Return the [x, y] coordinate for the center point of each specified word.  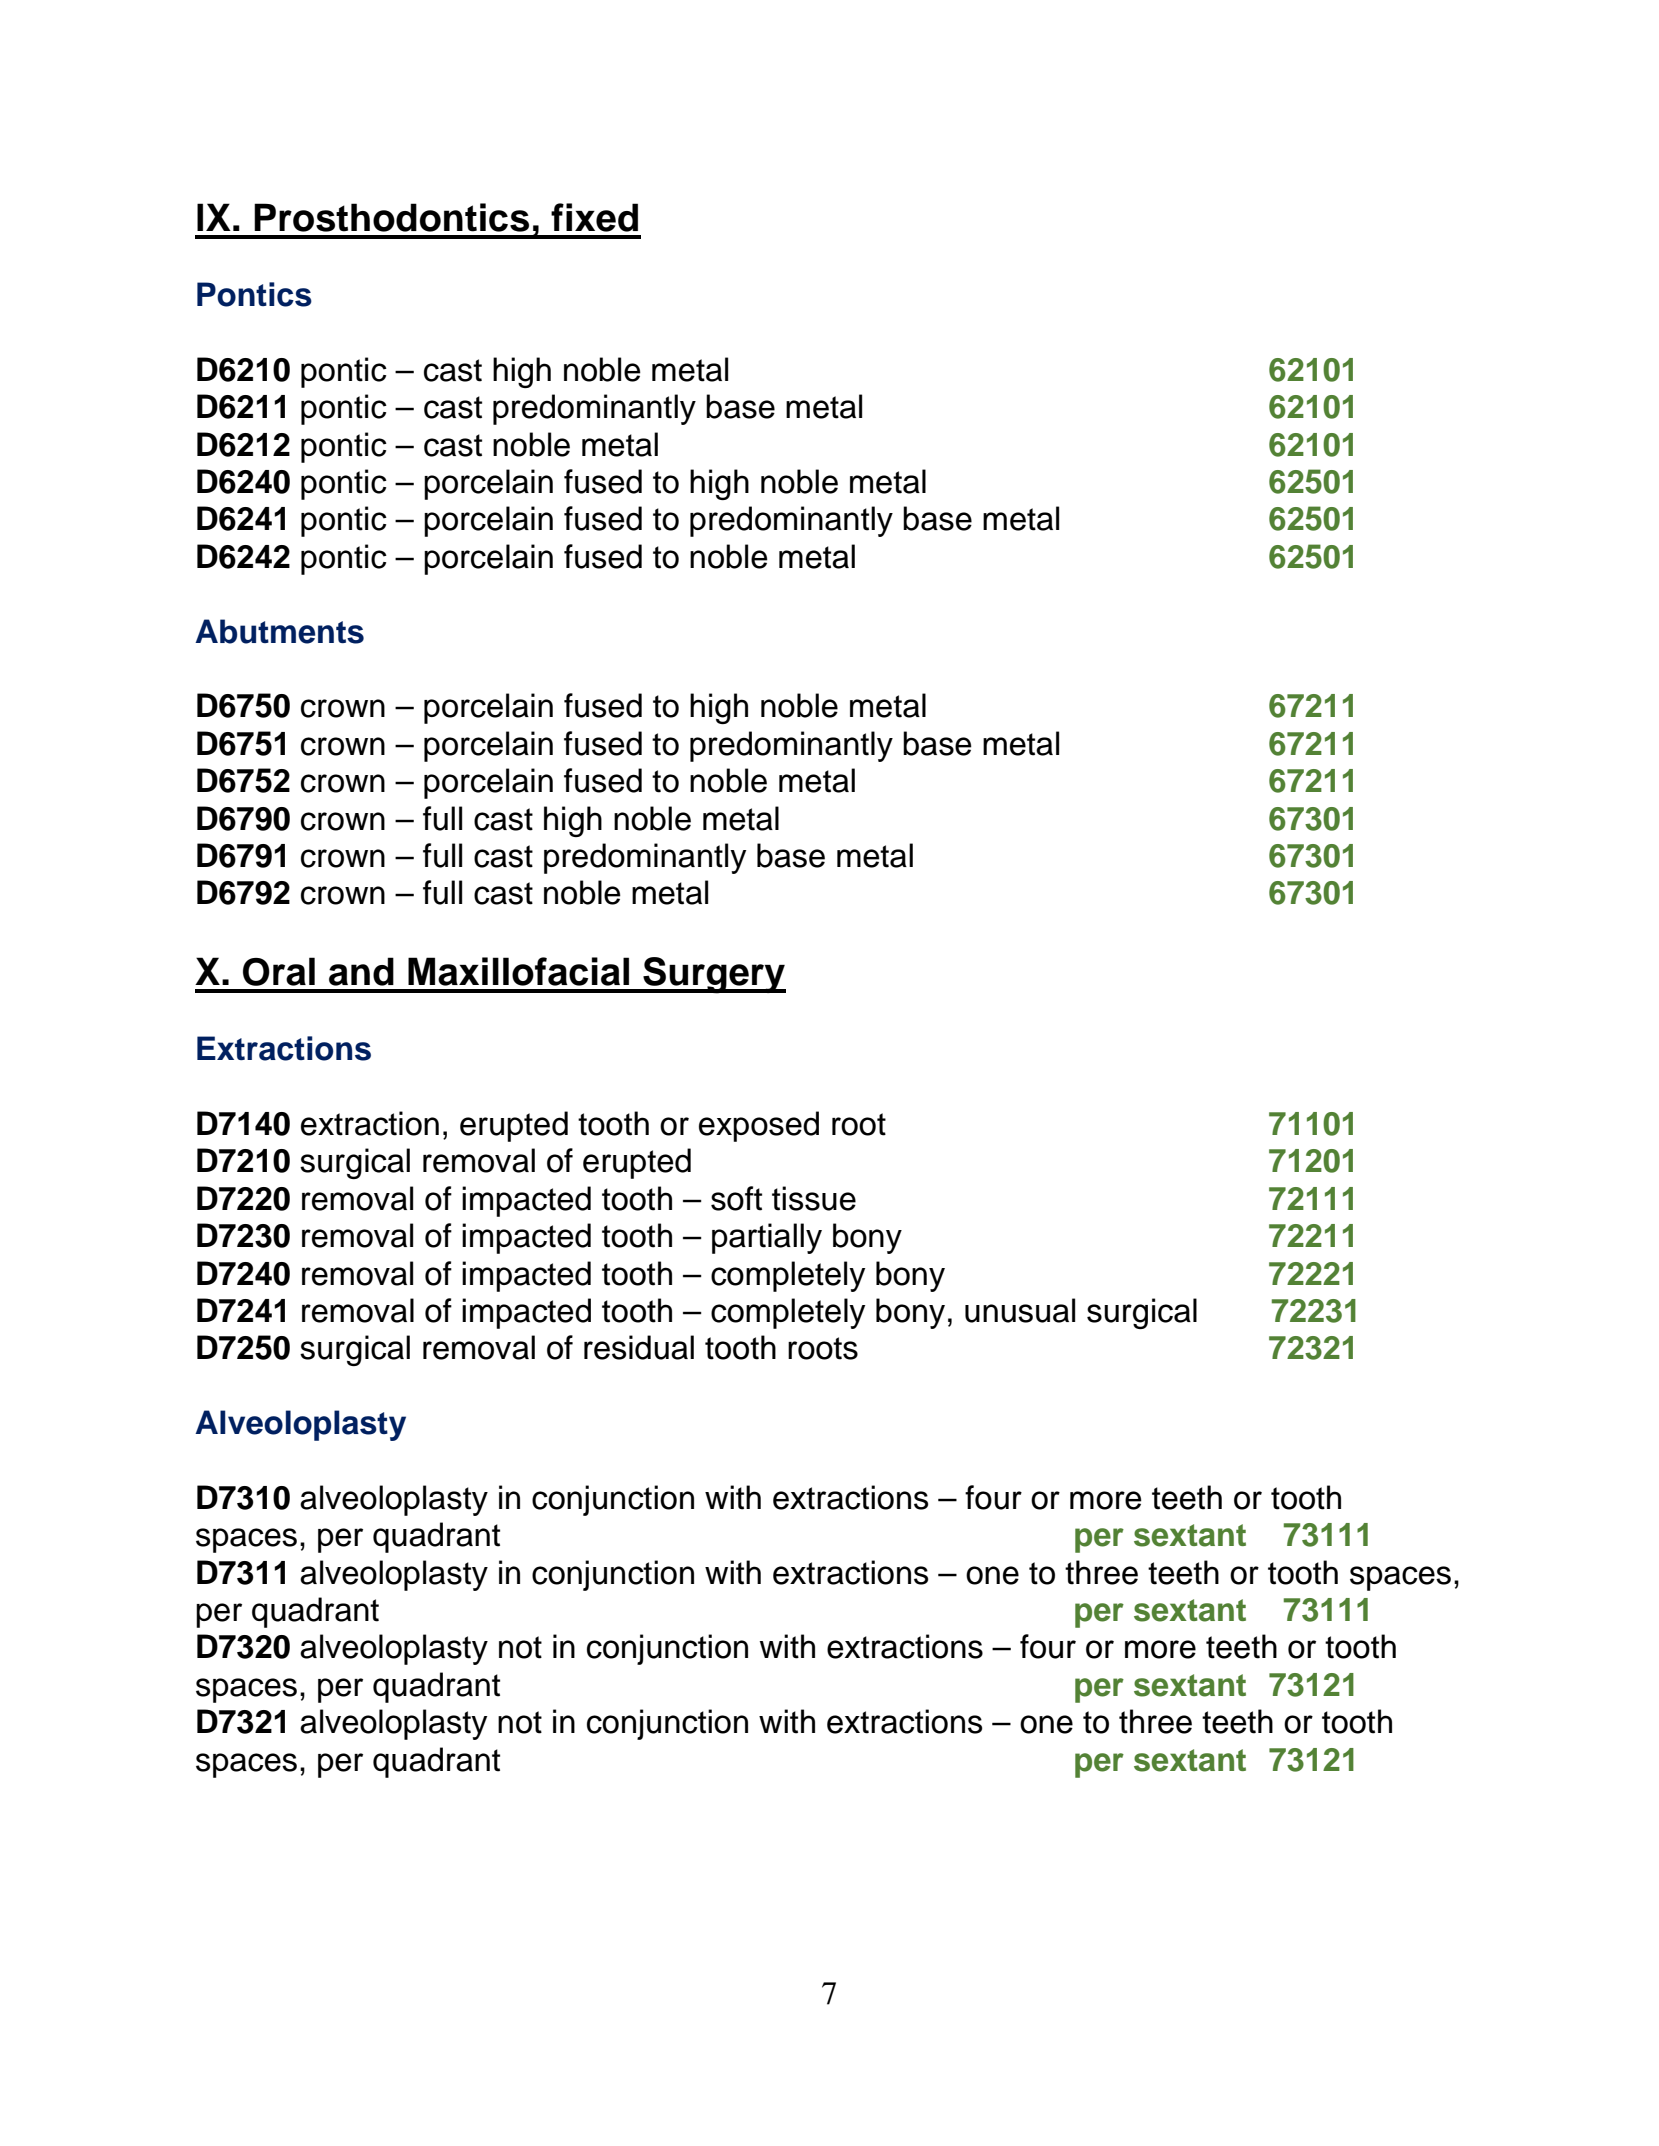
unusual [1020, 1310]
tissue [814, 1198]
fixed [594, 217]
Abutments [279, 631]
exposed [759, 1126]
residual [639, 1347]
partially [767, 1238]
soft [736, 1198]
